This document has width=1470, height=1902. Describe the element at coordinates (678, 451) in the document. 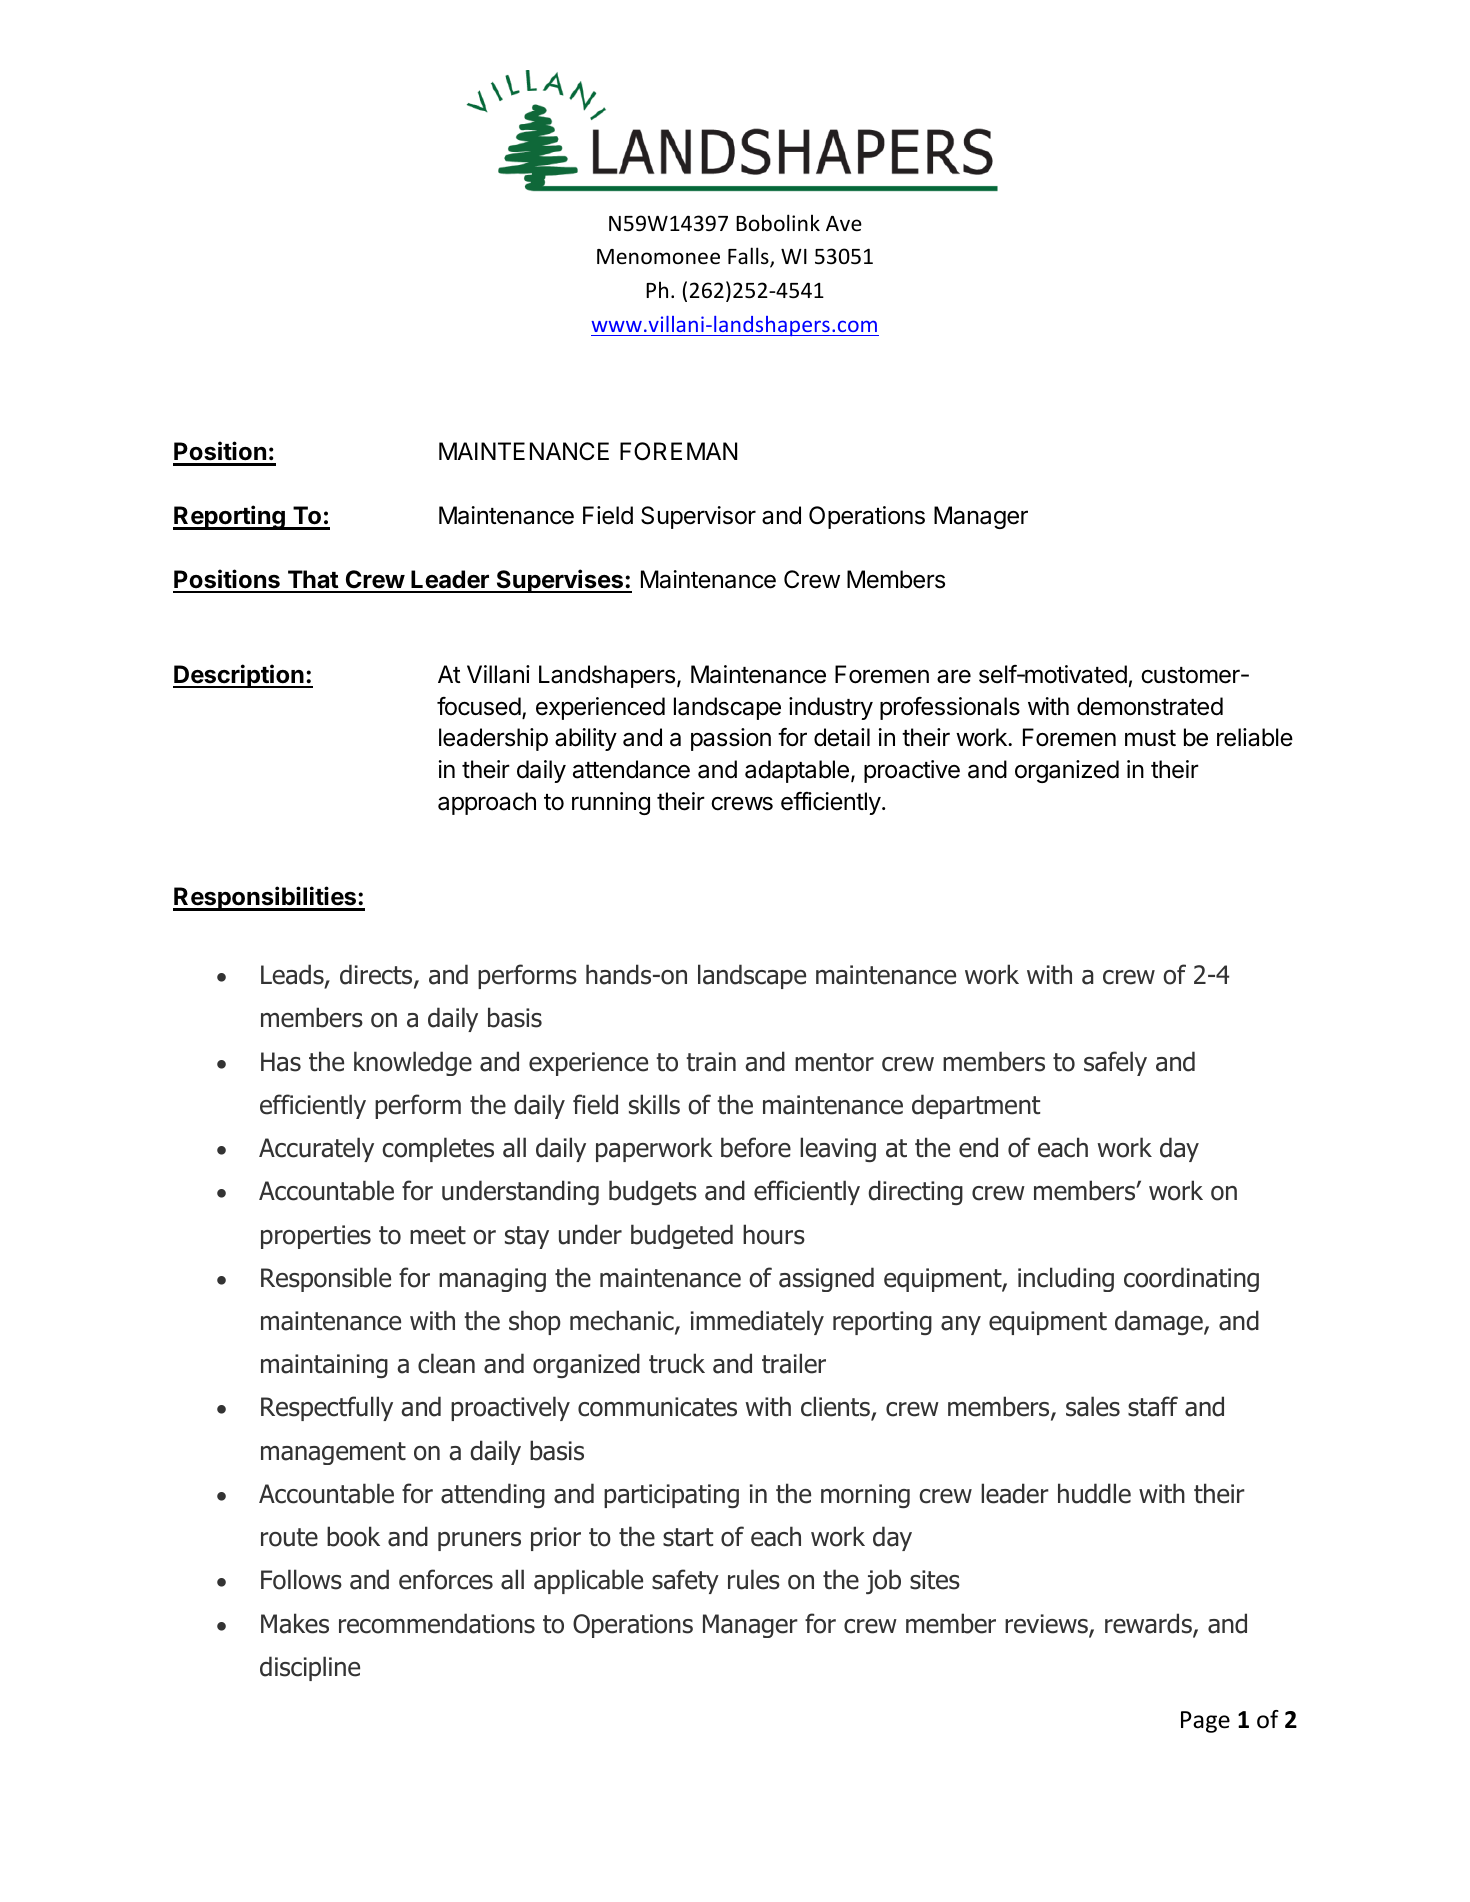

I see `FOREMAN` at that location.
